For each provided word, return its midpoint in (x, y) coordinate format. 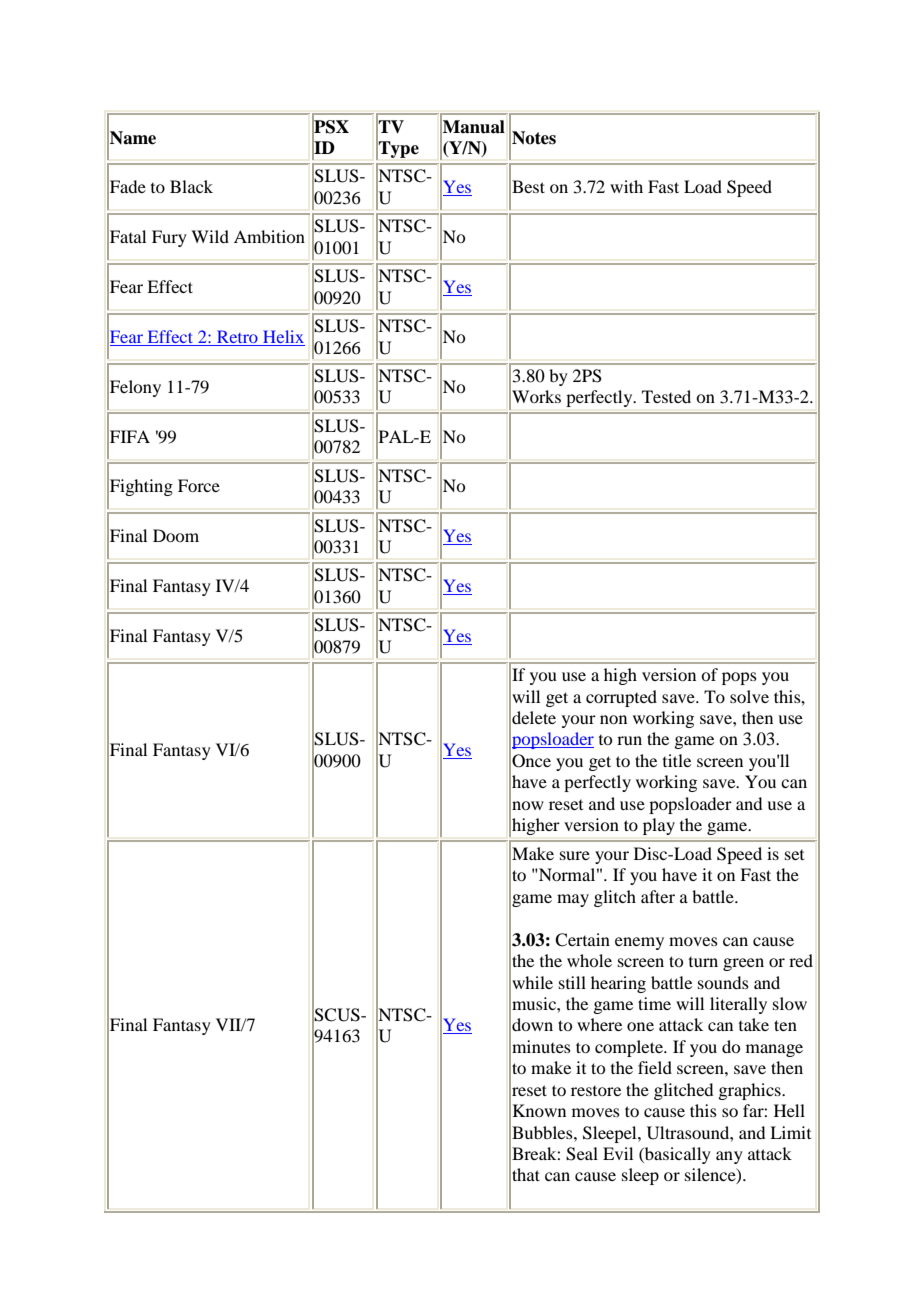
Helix (283, 336)
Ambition (269, 236)
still (572, 982)
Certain (582, 940)
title (677, 760)
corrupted (621, 698)
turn (703, 962)
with (626, 186)
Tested (666, 396)
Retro (237, 336)
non (613, 719)
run (629, 740)
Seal (582, 1154)
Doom (176, 535)
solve (749, 696)
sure (575, 855)
